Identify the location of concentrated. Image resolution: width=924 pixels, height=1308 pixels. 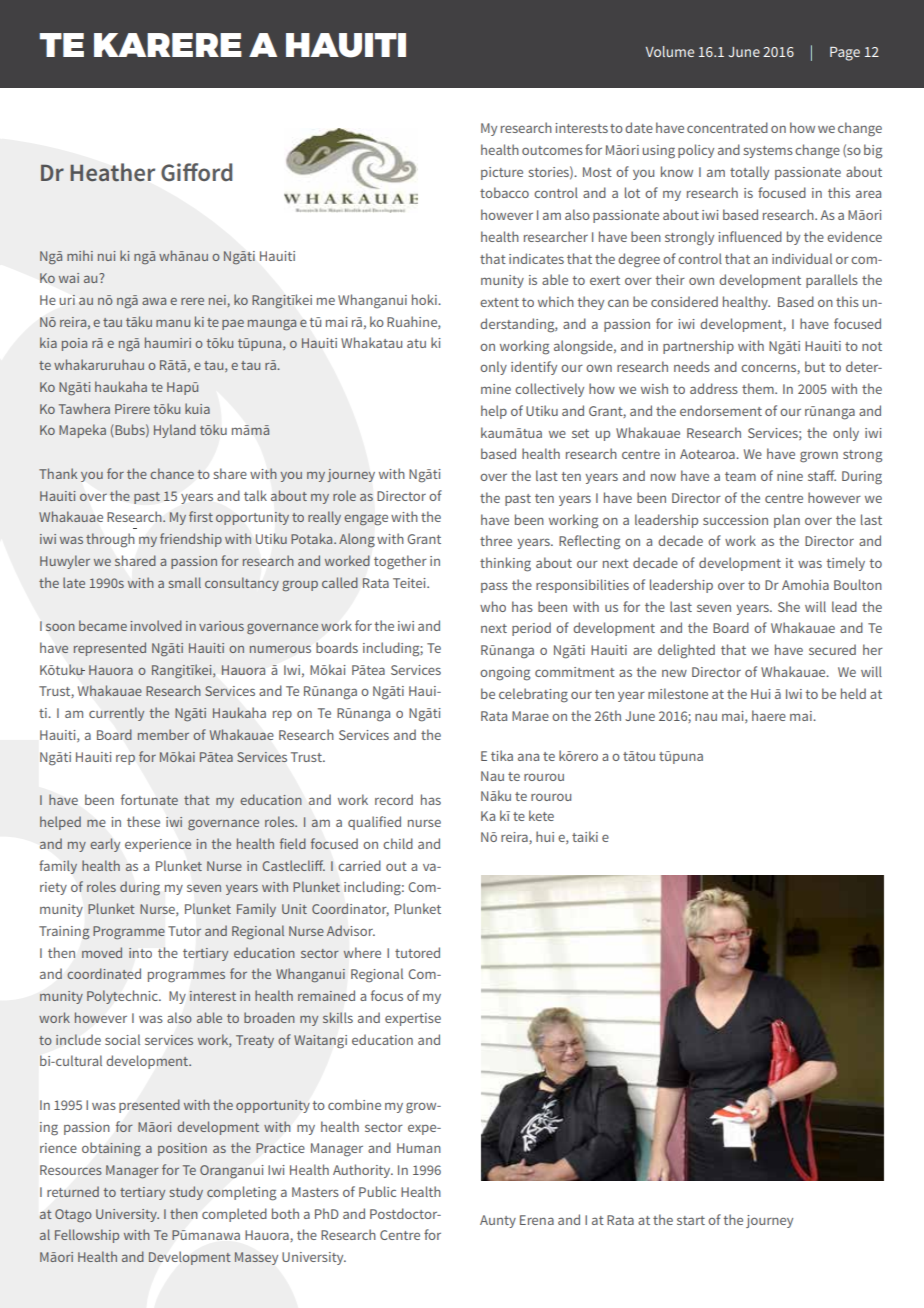
(727, 127).
